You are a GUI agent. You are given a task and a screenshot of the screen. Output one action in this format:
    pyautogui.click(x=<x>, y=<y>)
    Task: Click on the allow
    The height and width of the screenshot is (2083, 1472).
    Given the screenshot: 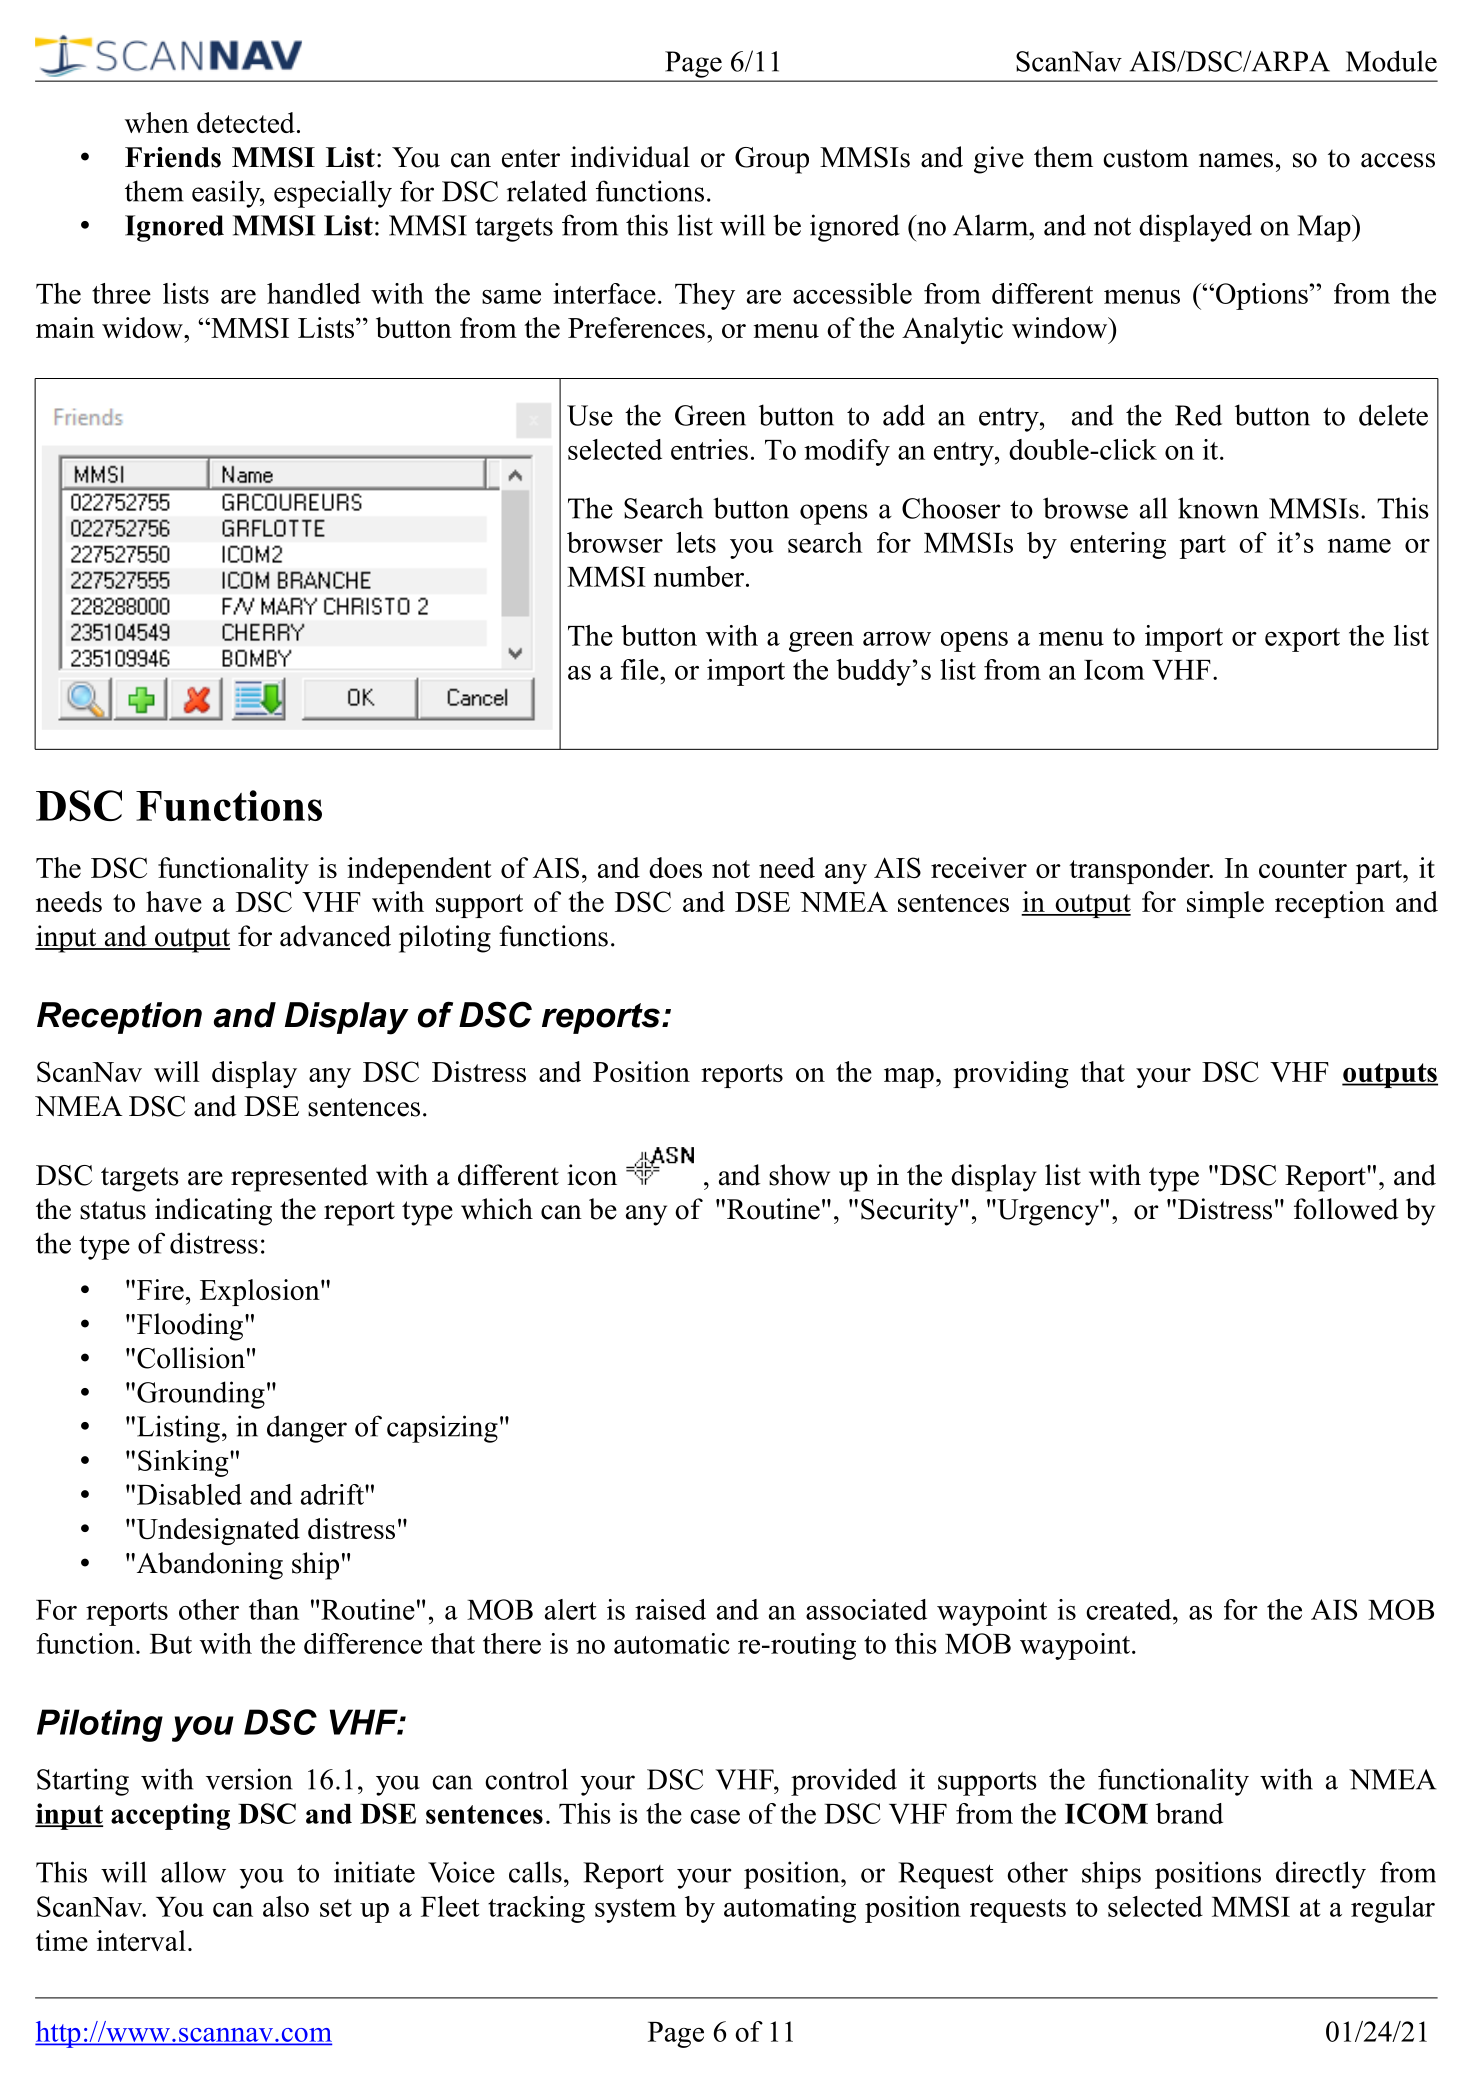 What is the action you would take?
    pyautogui.click(x=193, y=1872)
